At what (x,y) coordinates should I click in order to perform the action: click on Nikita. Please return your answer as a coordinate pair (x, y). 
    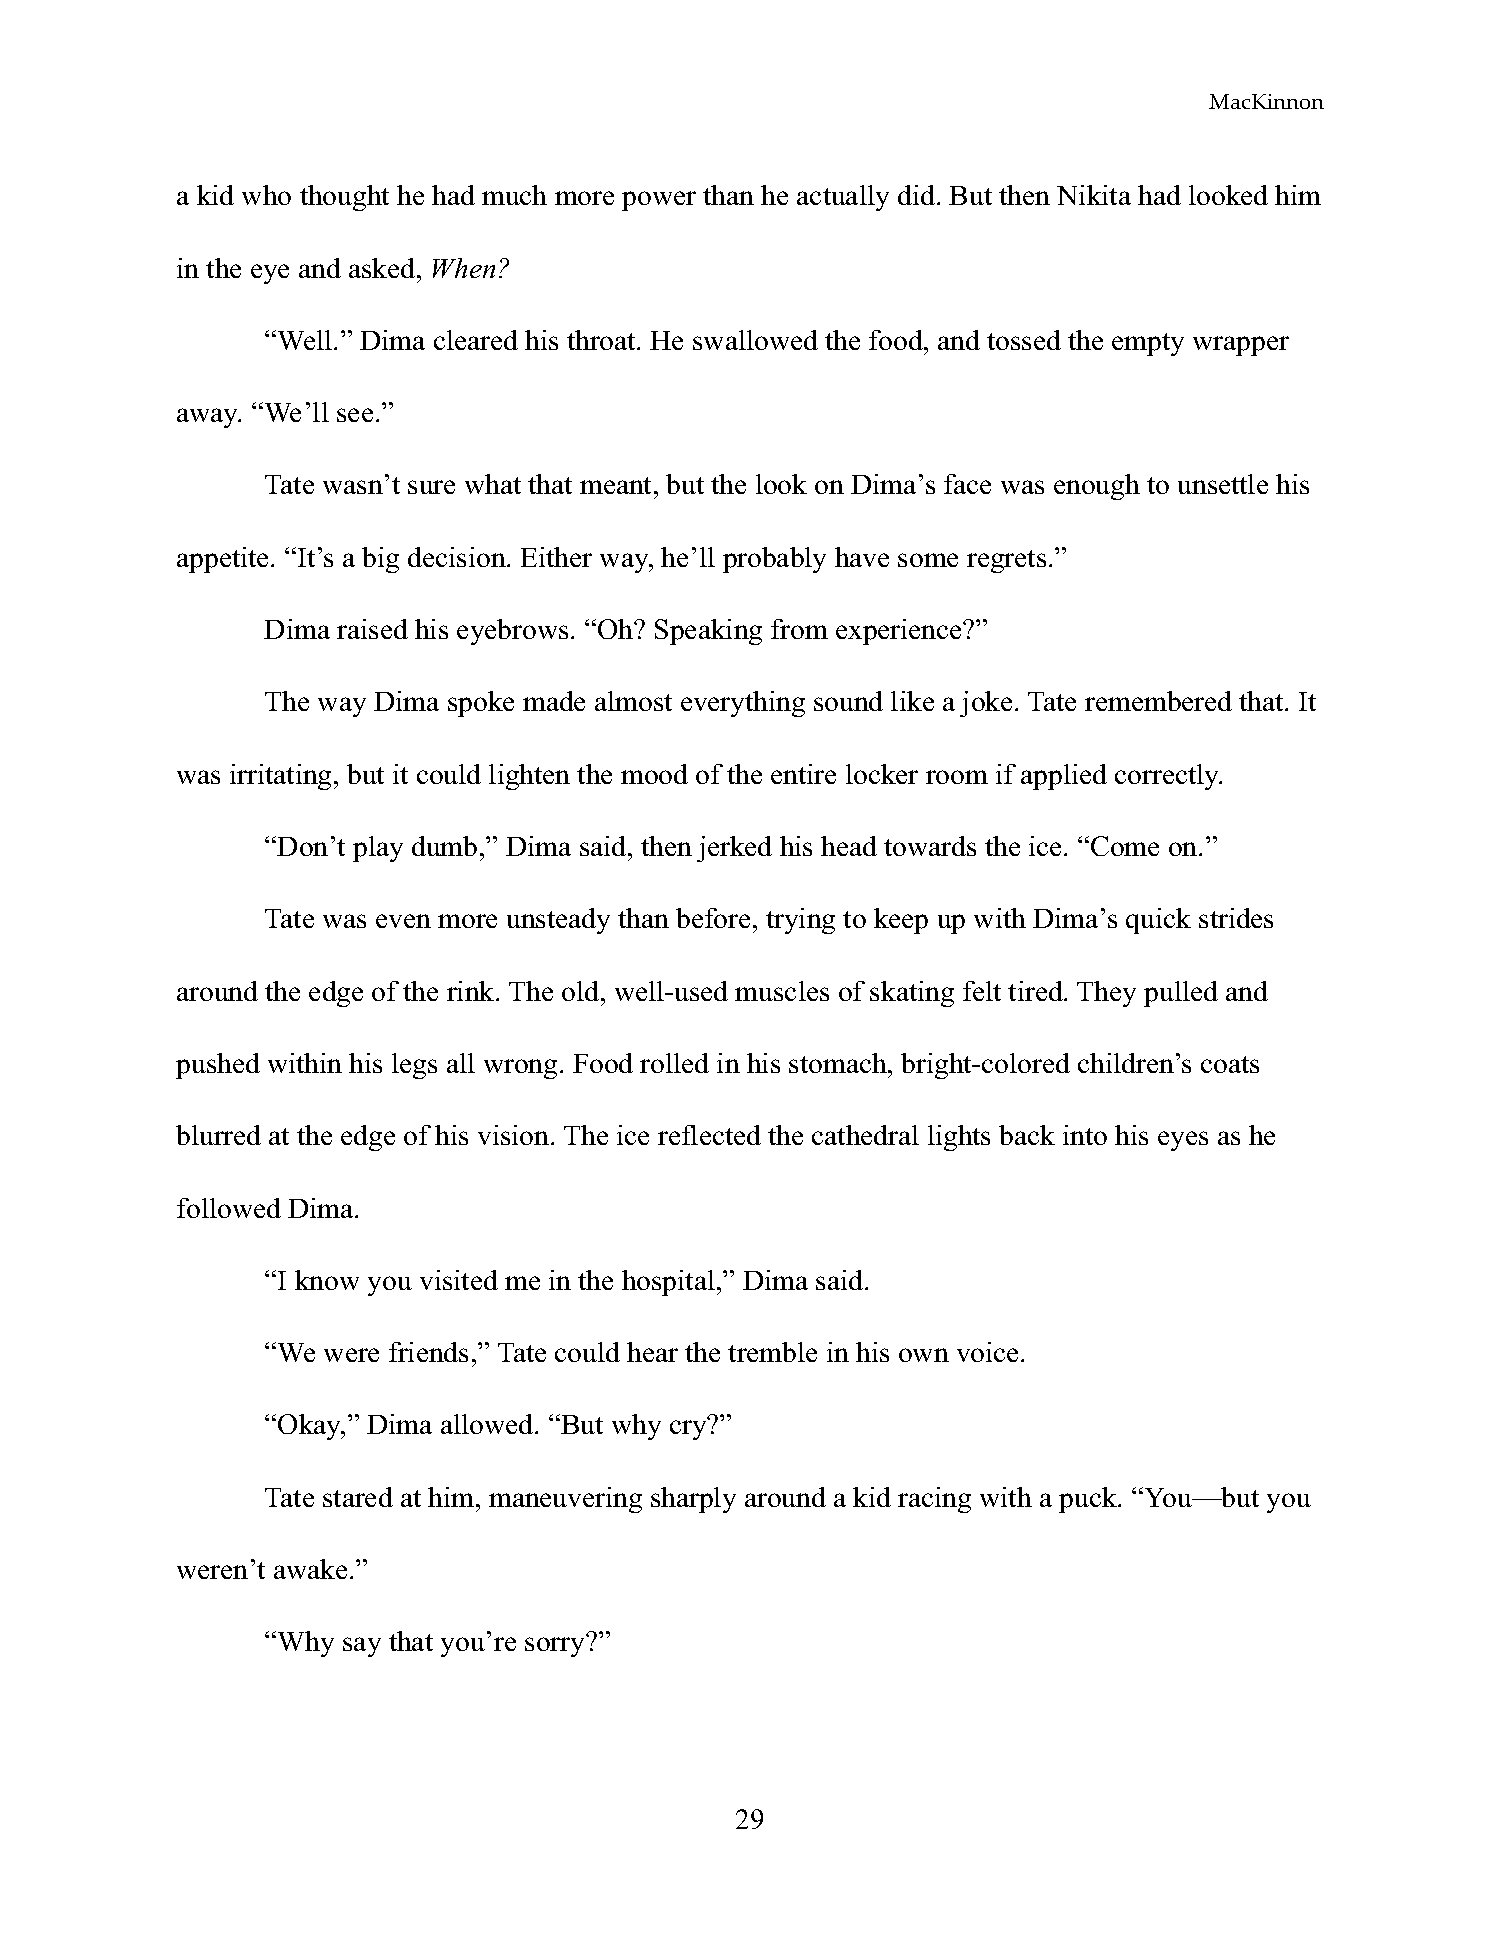
    Looking at the image, I should click on (1094, 195).
